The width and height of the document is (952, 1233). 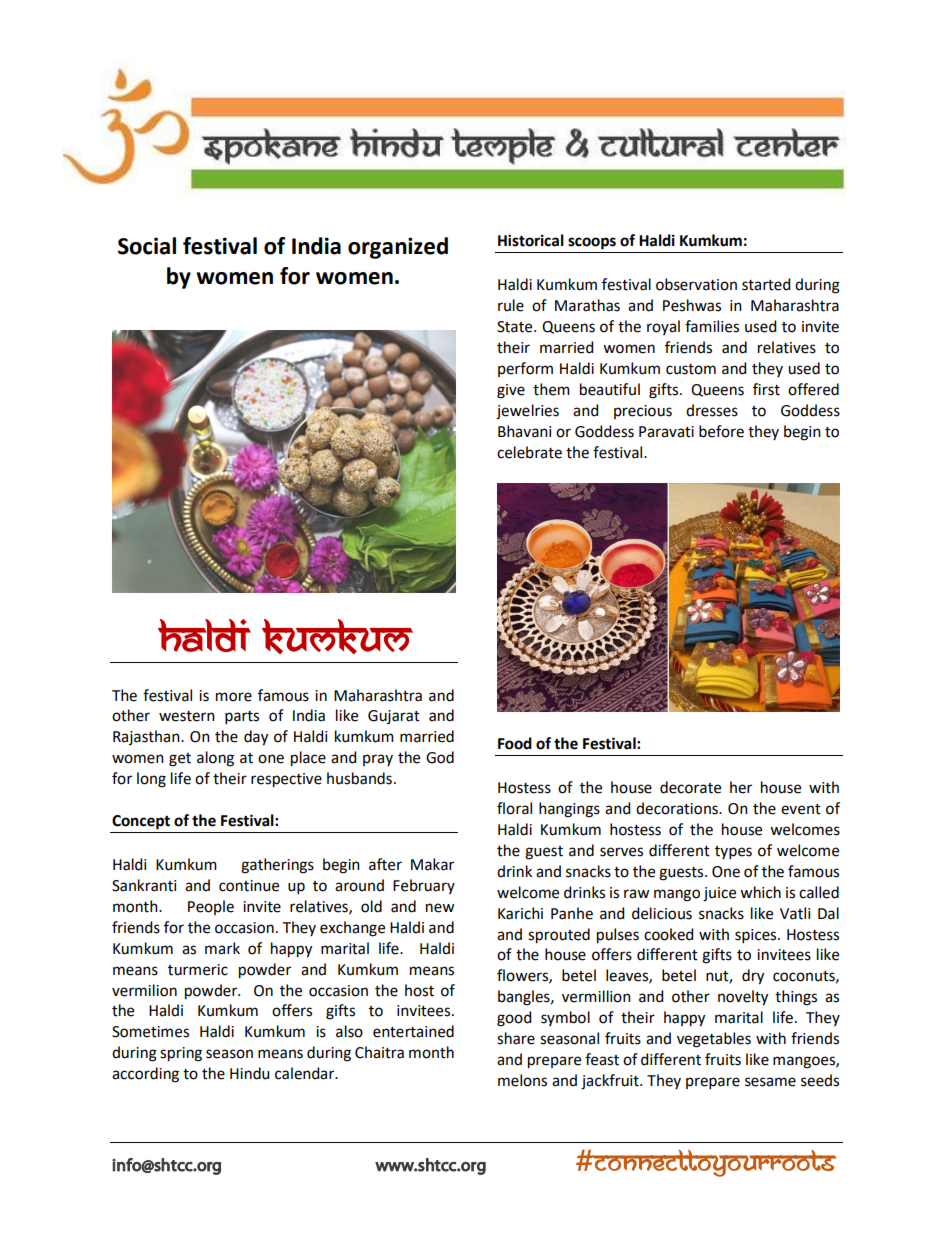 I want to click on more, so click(x=234, y=697).
